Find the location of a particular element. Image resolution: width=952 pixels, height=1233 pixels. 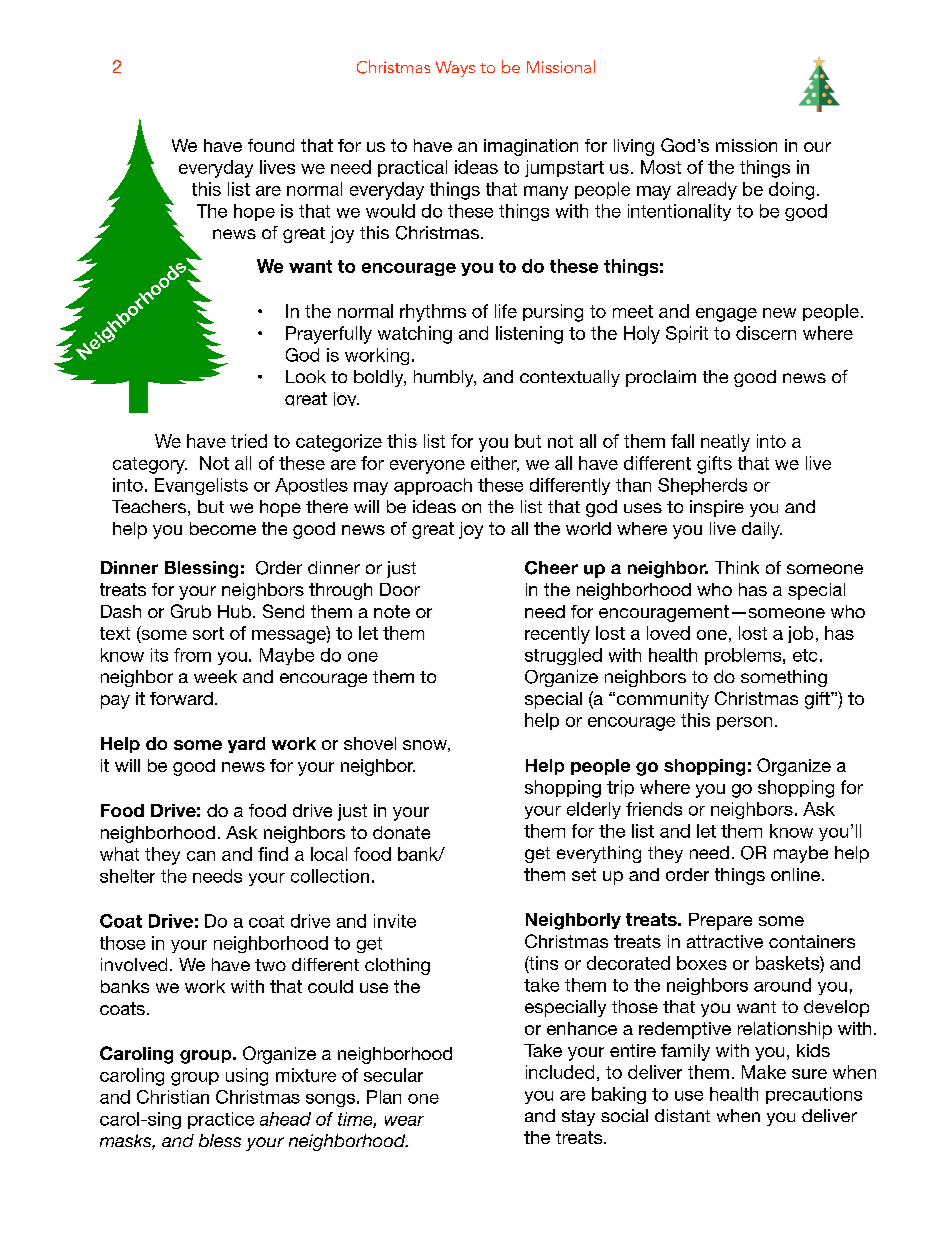

found is located at coordinates (271, 145).
